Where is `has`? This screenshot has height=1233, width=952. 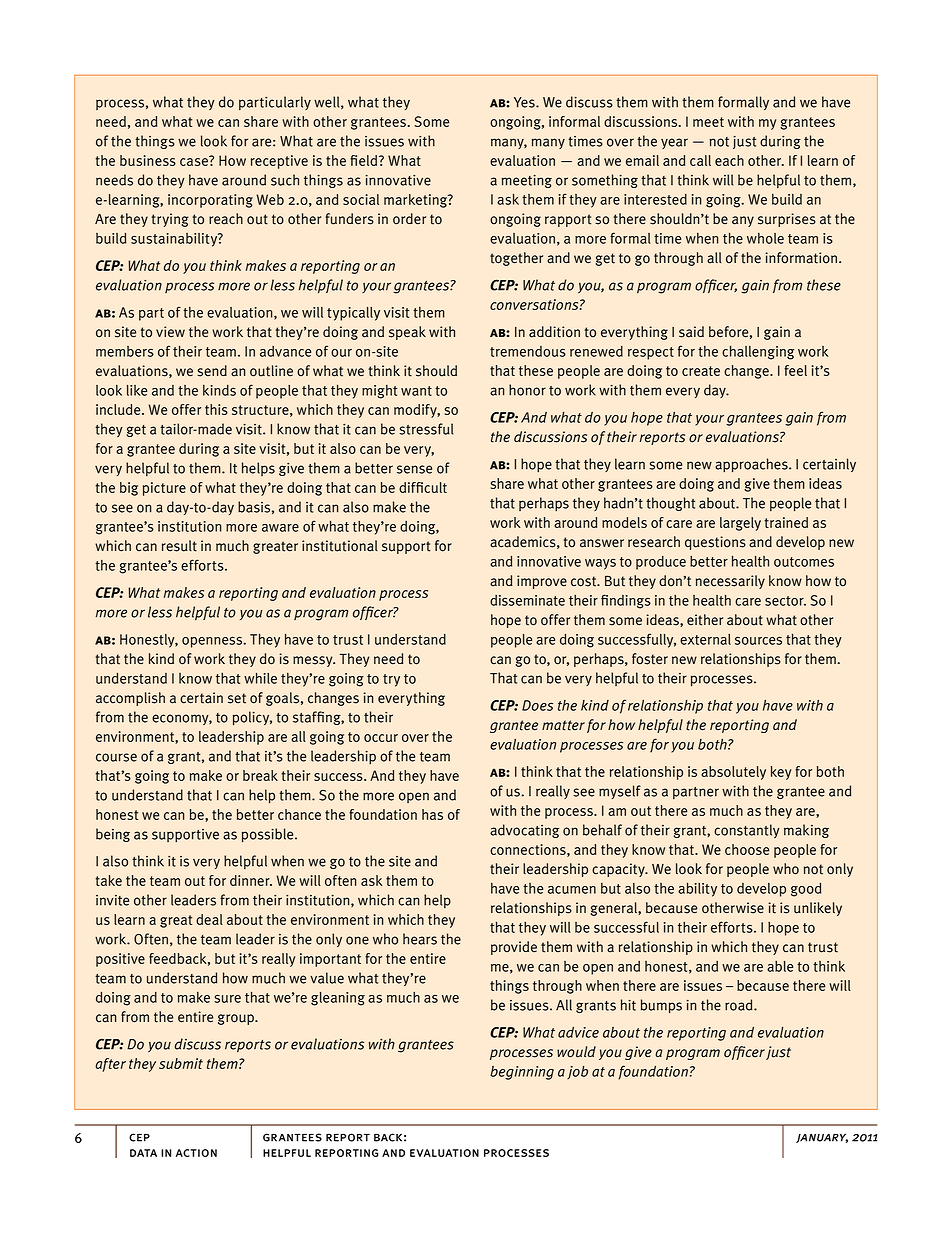 has is located at coordinates (432, 814).
